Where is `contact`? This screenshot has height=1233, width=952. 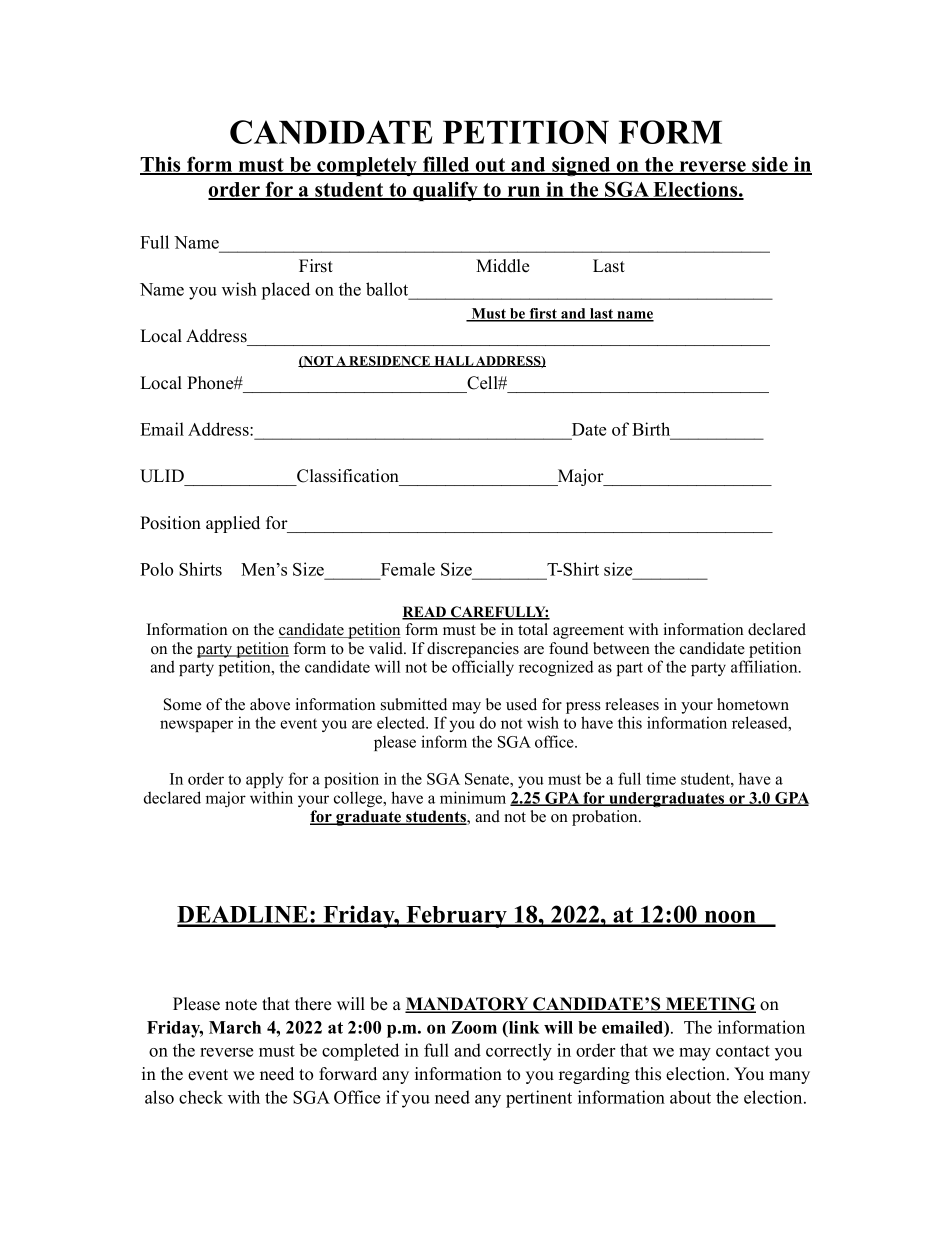
contact is located at coordinates (743, 1051).
